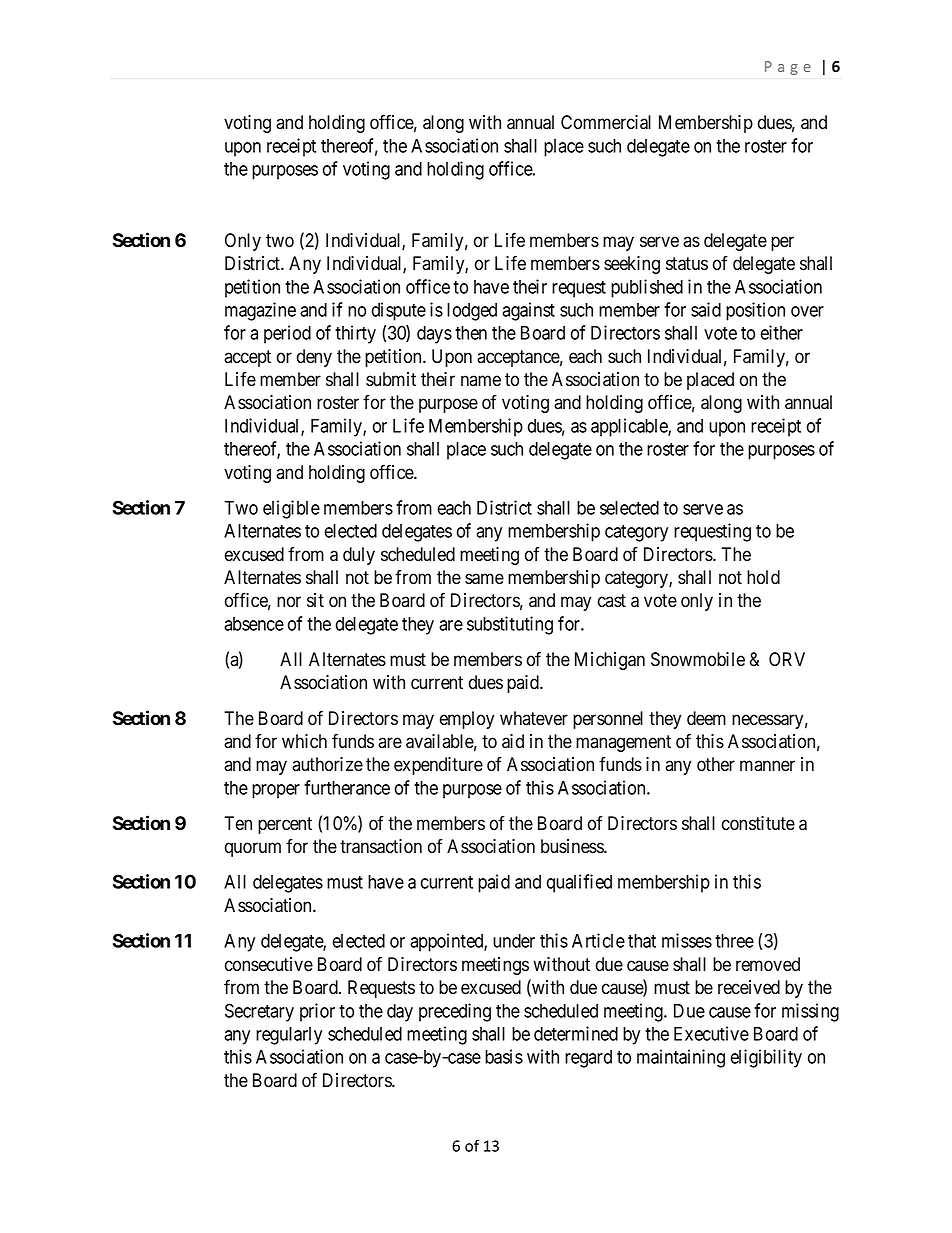  What do you see at coordinates (484, 579) in the screenshot?
I see `same` at bounding box center [484, 579].
